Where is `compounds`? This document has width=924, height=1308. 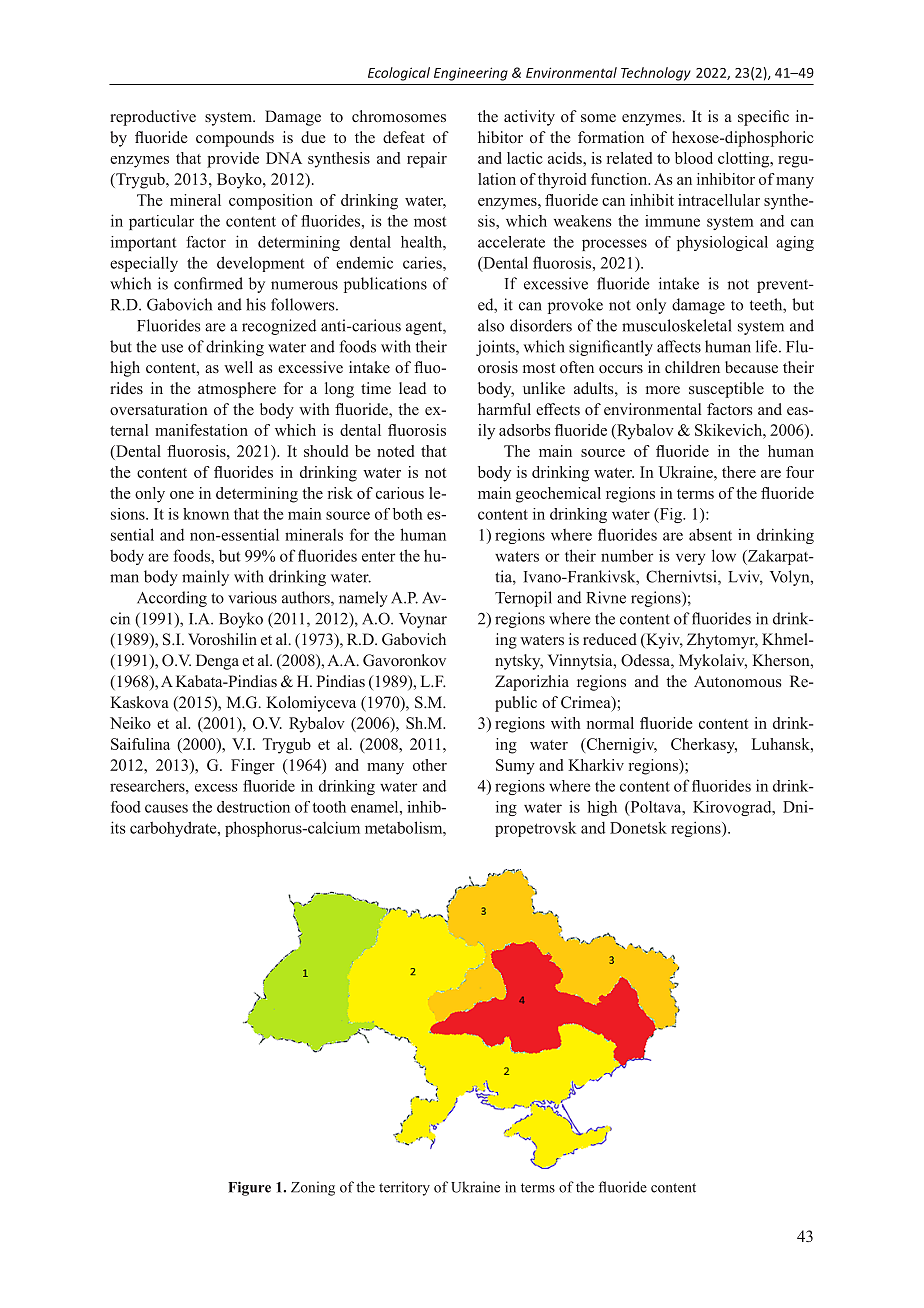
compounds is located at coordinates (235, 139).
